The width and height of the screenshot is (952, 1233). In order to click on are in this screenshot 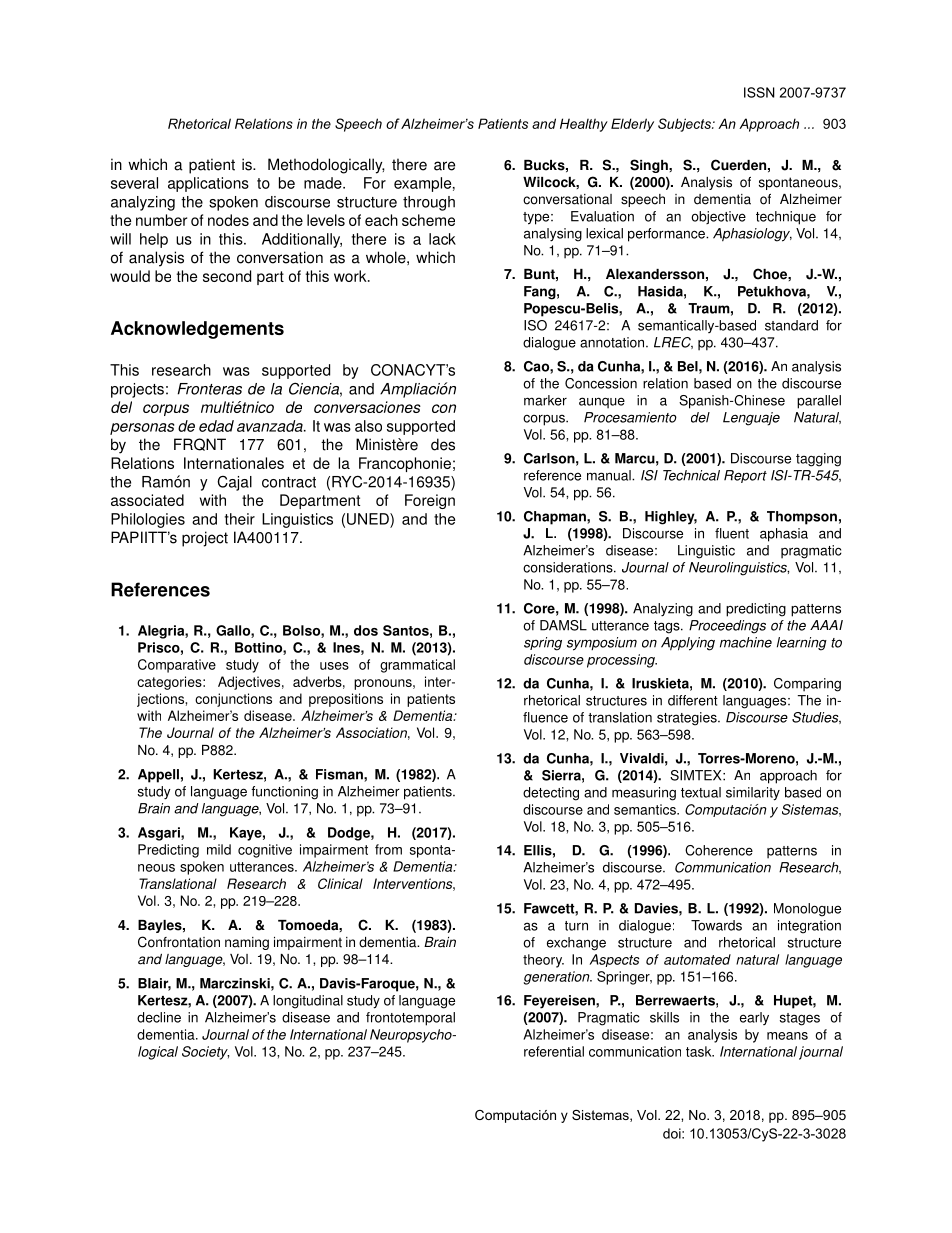, I will do `click(444, 166)`.
